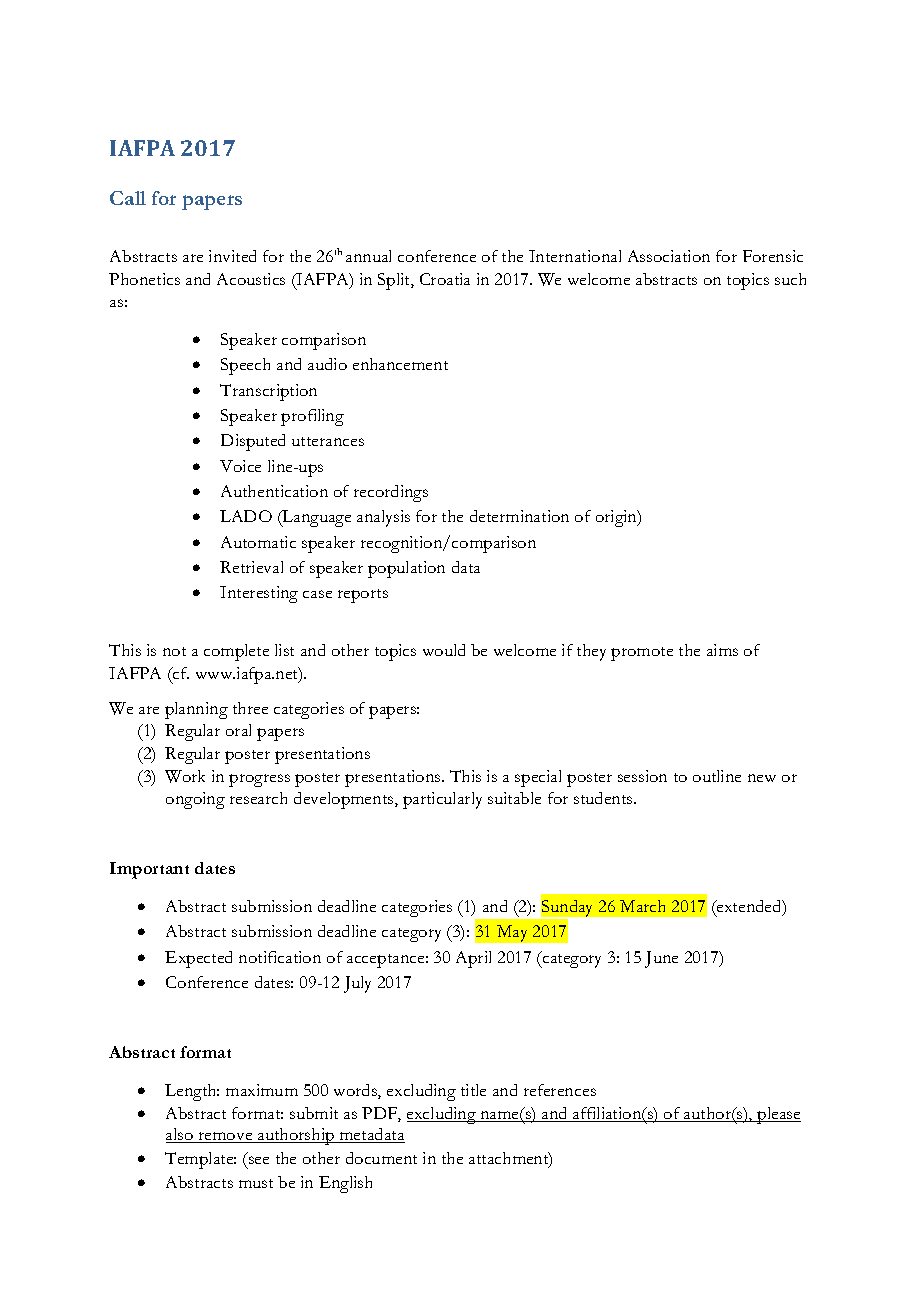 The width and height of the screenshot is (924, 1308). I want to click on invited, so click(232, 256).
